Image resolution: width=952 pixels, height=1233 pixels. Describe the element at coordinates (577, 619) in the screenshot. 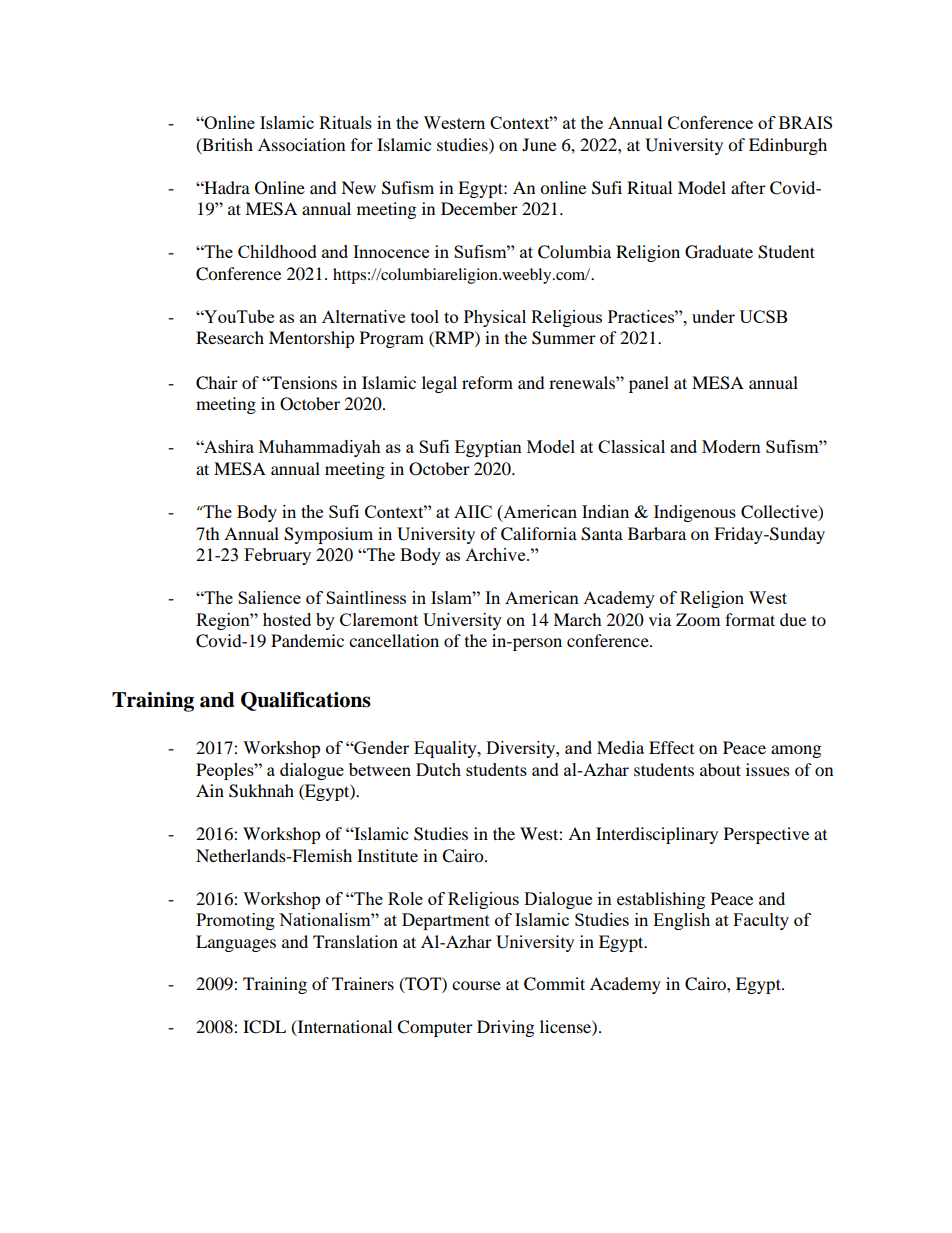

I see `March` at that location.
